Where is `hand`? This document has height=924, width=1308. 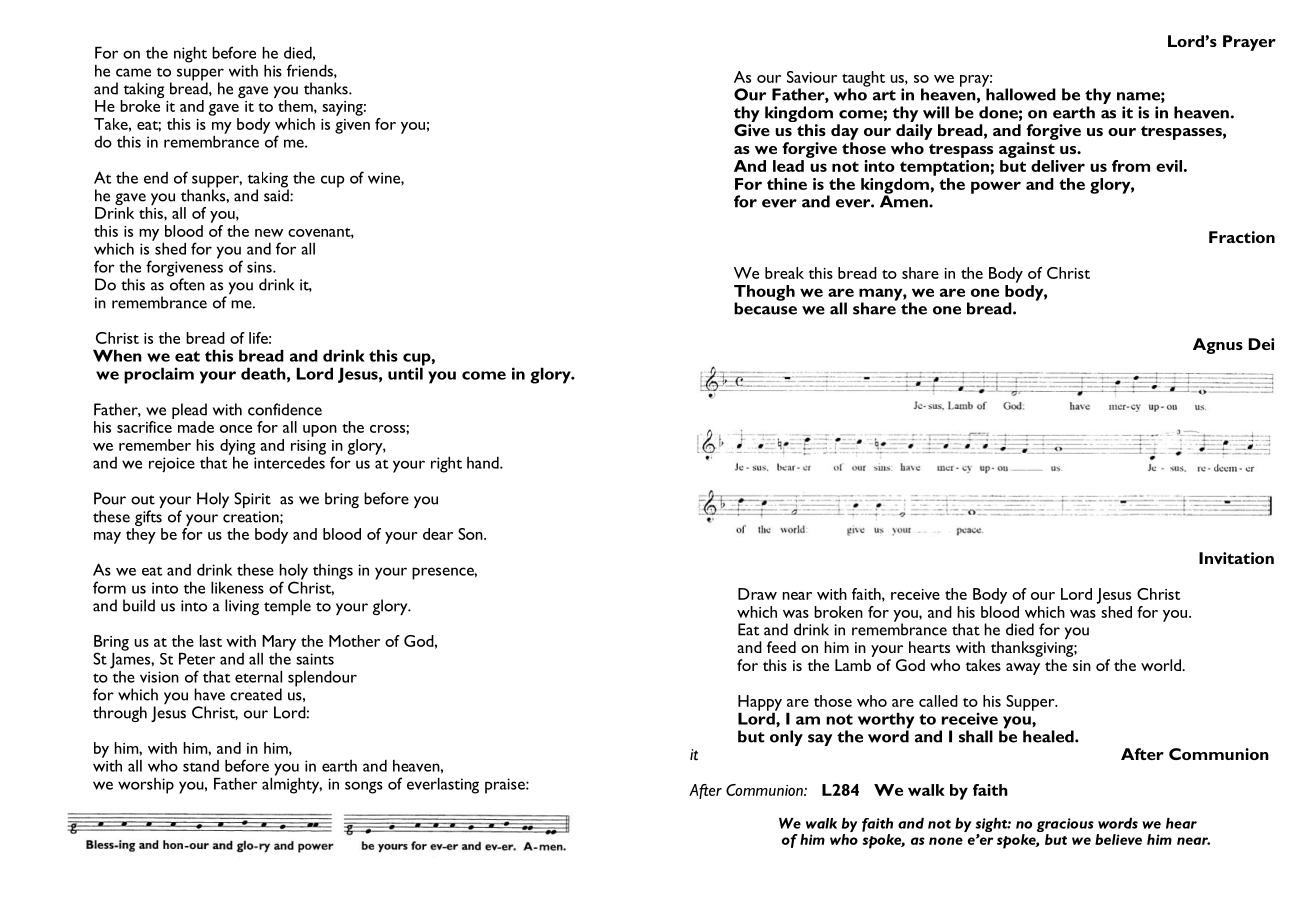
hand is located at coordinates (484, 462).
